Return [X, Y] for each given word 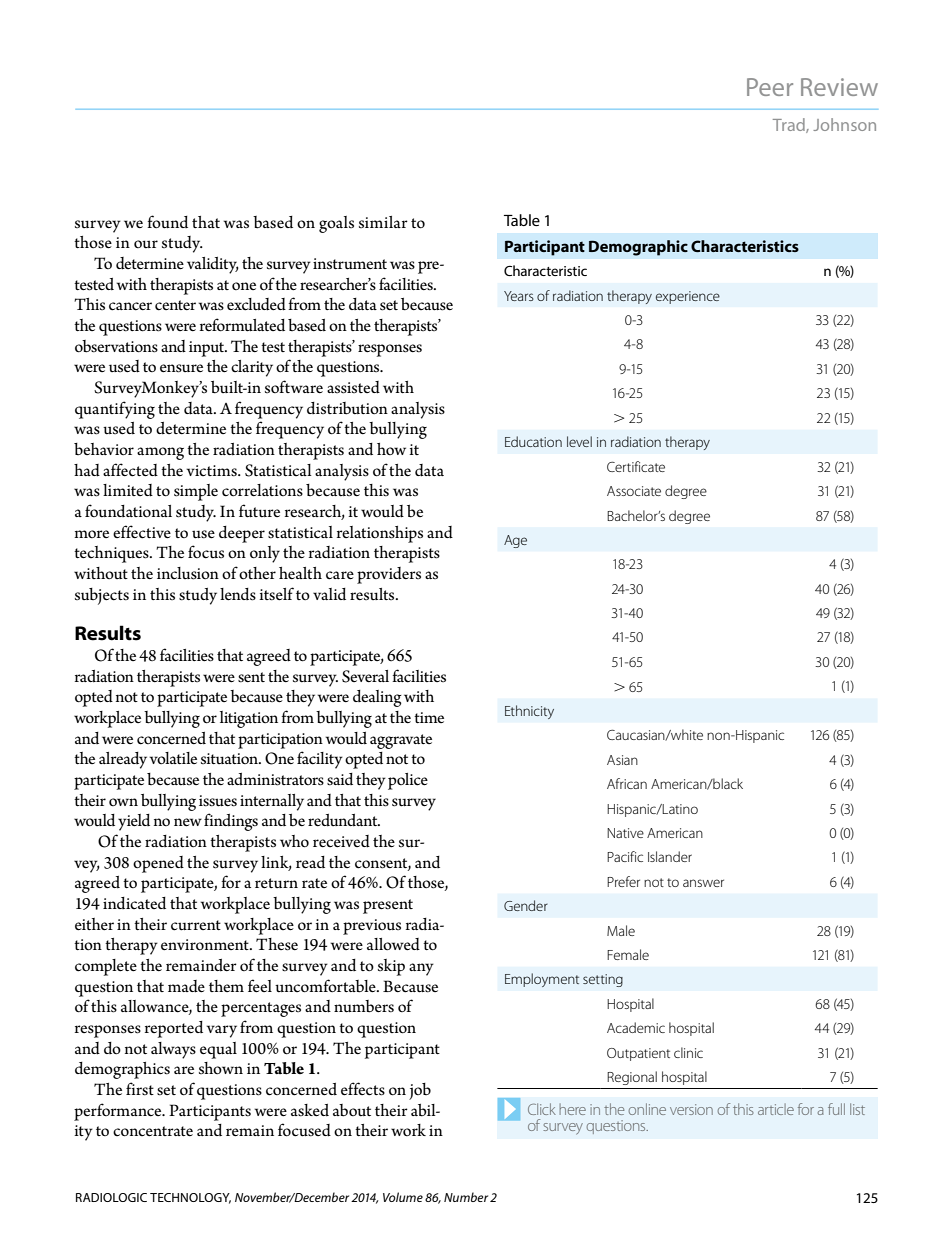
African [627, 783]
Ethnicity [529, 712]
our [146, 244]
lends [238, 594]
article [776, 1109]
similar [383, 222]
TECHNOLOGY [190, 1198]
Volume [403, 1197]
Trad [790, 125]
